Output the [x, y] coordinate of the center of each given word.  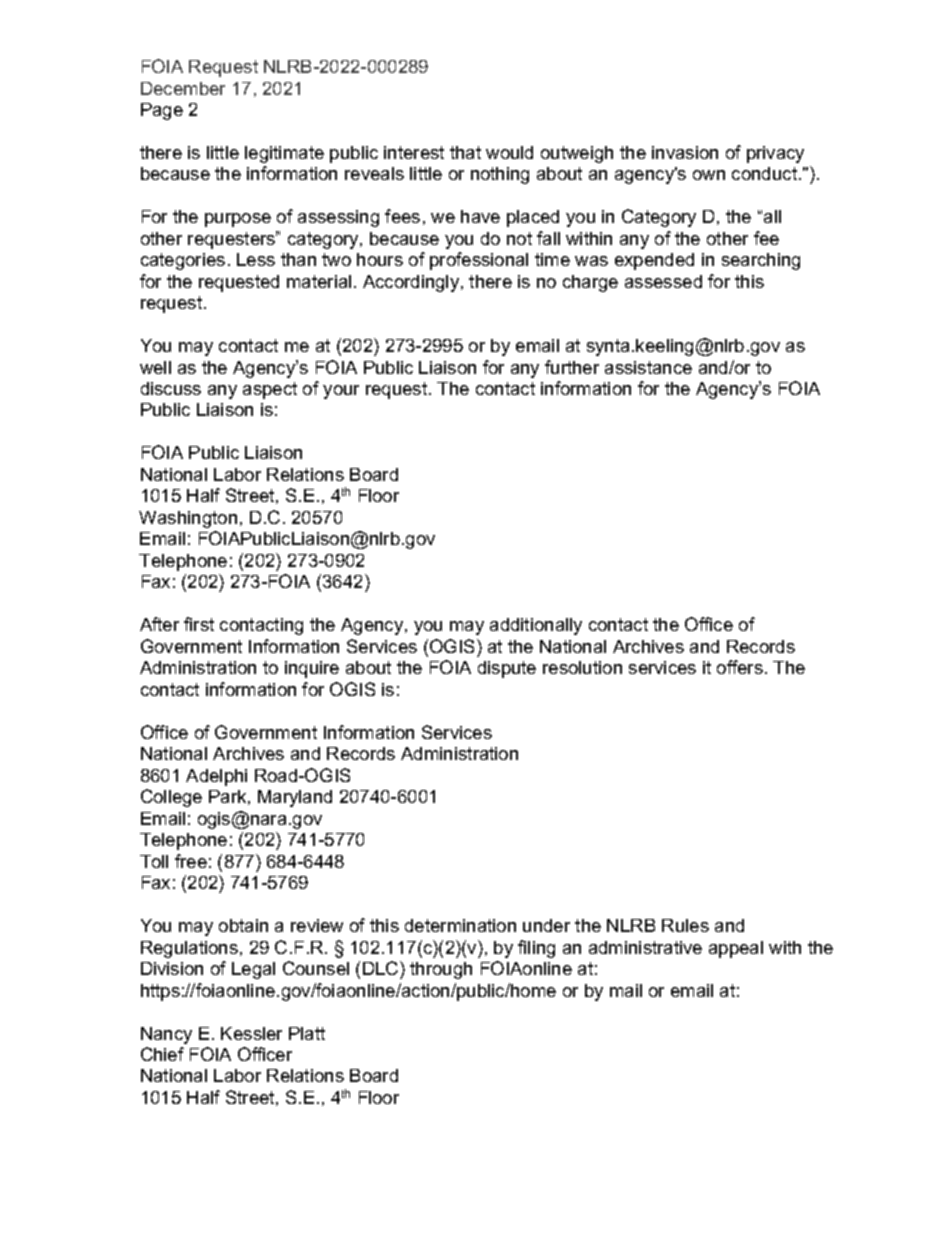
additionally [536, 626]
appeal [736, 949]
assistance [648, 367]
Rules [685, 925]
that [465, 152]
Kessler [251, 1033]
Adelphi [216, 777]
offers [740, 667]
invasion [685, 152]
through [441, 970]
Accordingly [412, 283]
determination [460, 925]
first [199, 624]
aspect [270, 390]
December [183, 88]
